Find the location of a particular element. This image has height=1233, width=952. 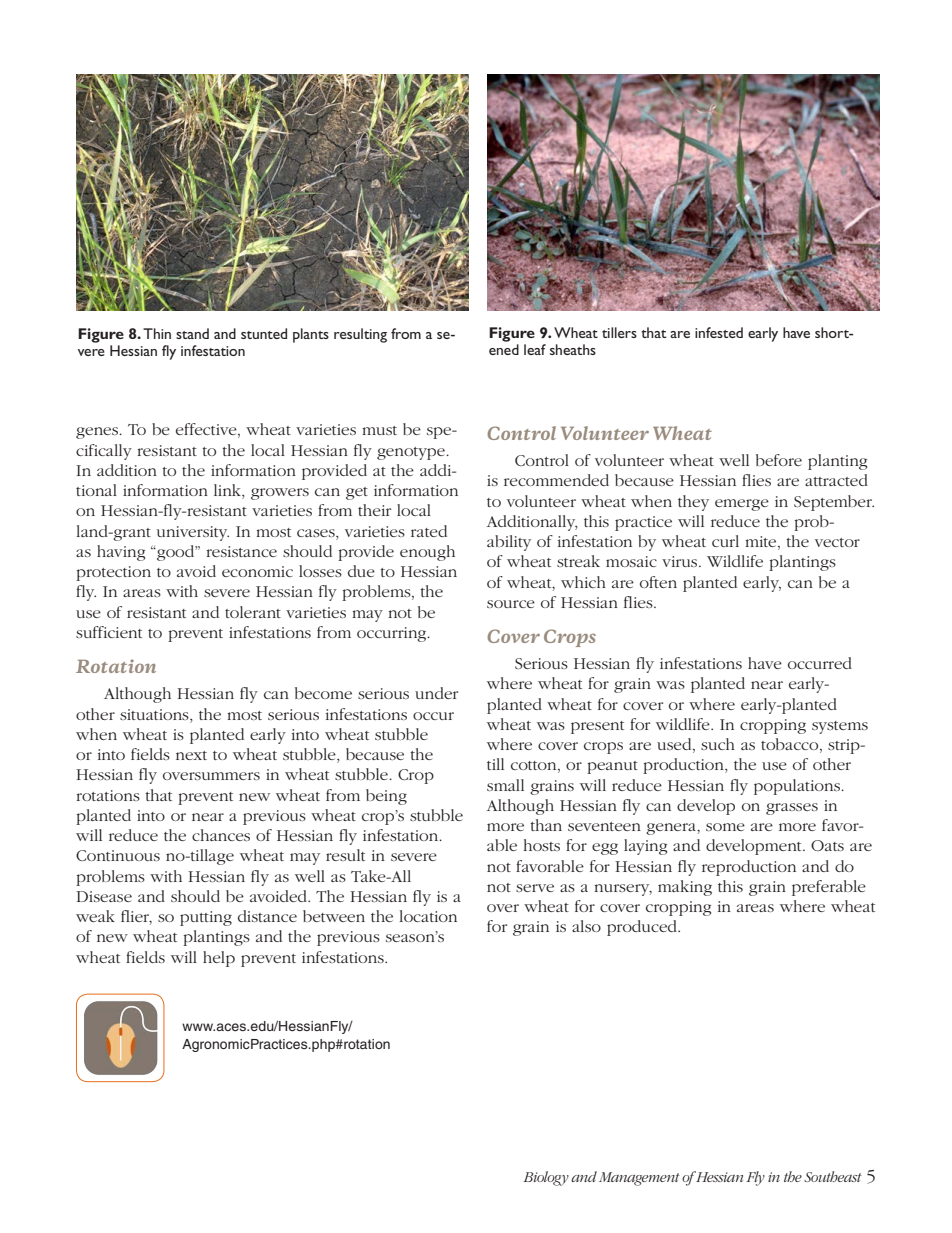

help is located at coordinates (219, 959).
